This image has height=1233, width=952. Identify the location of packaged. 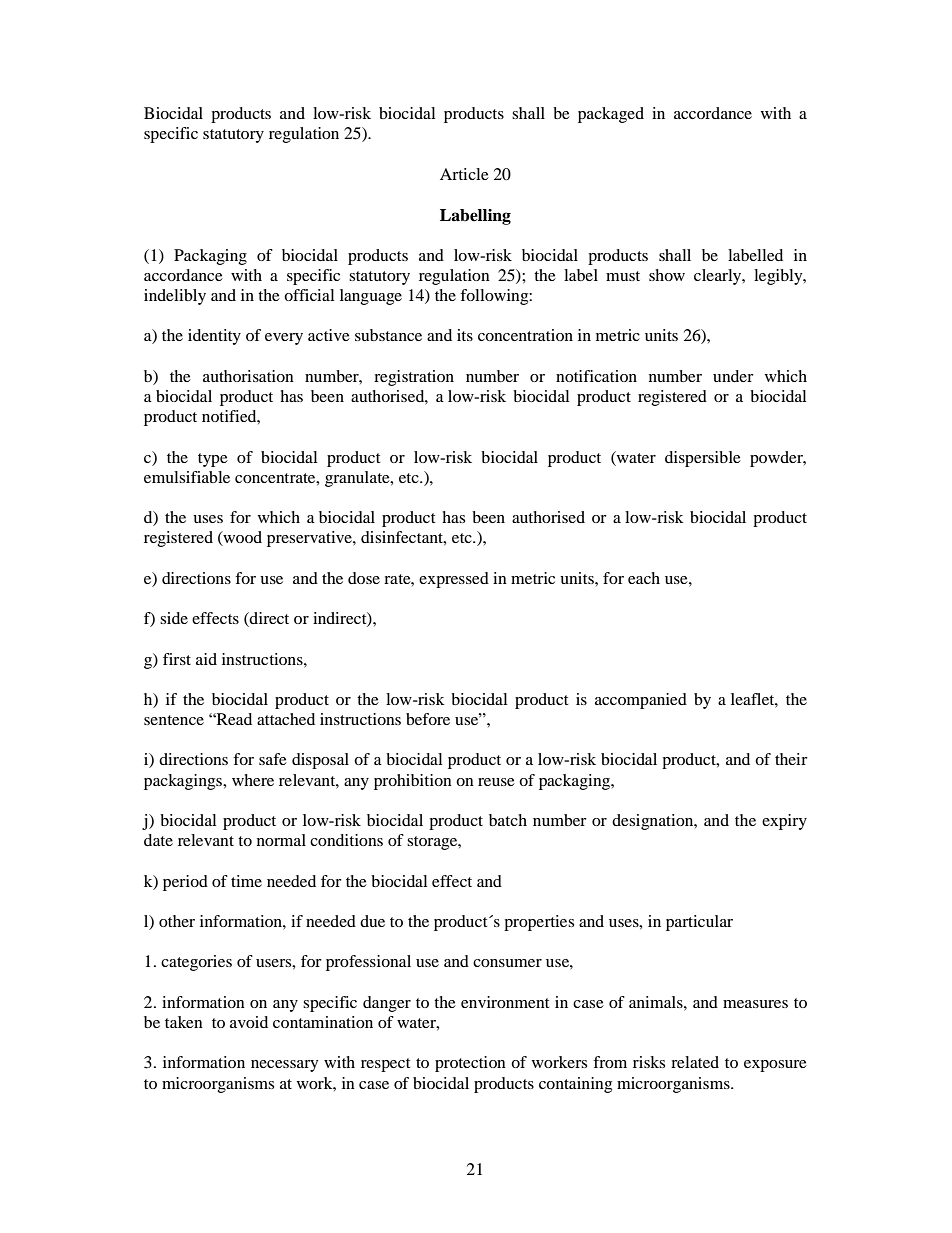
(611, 115).
